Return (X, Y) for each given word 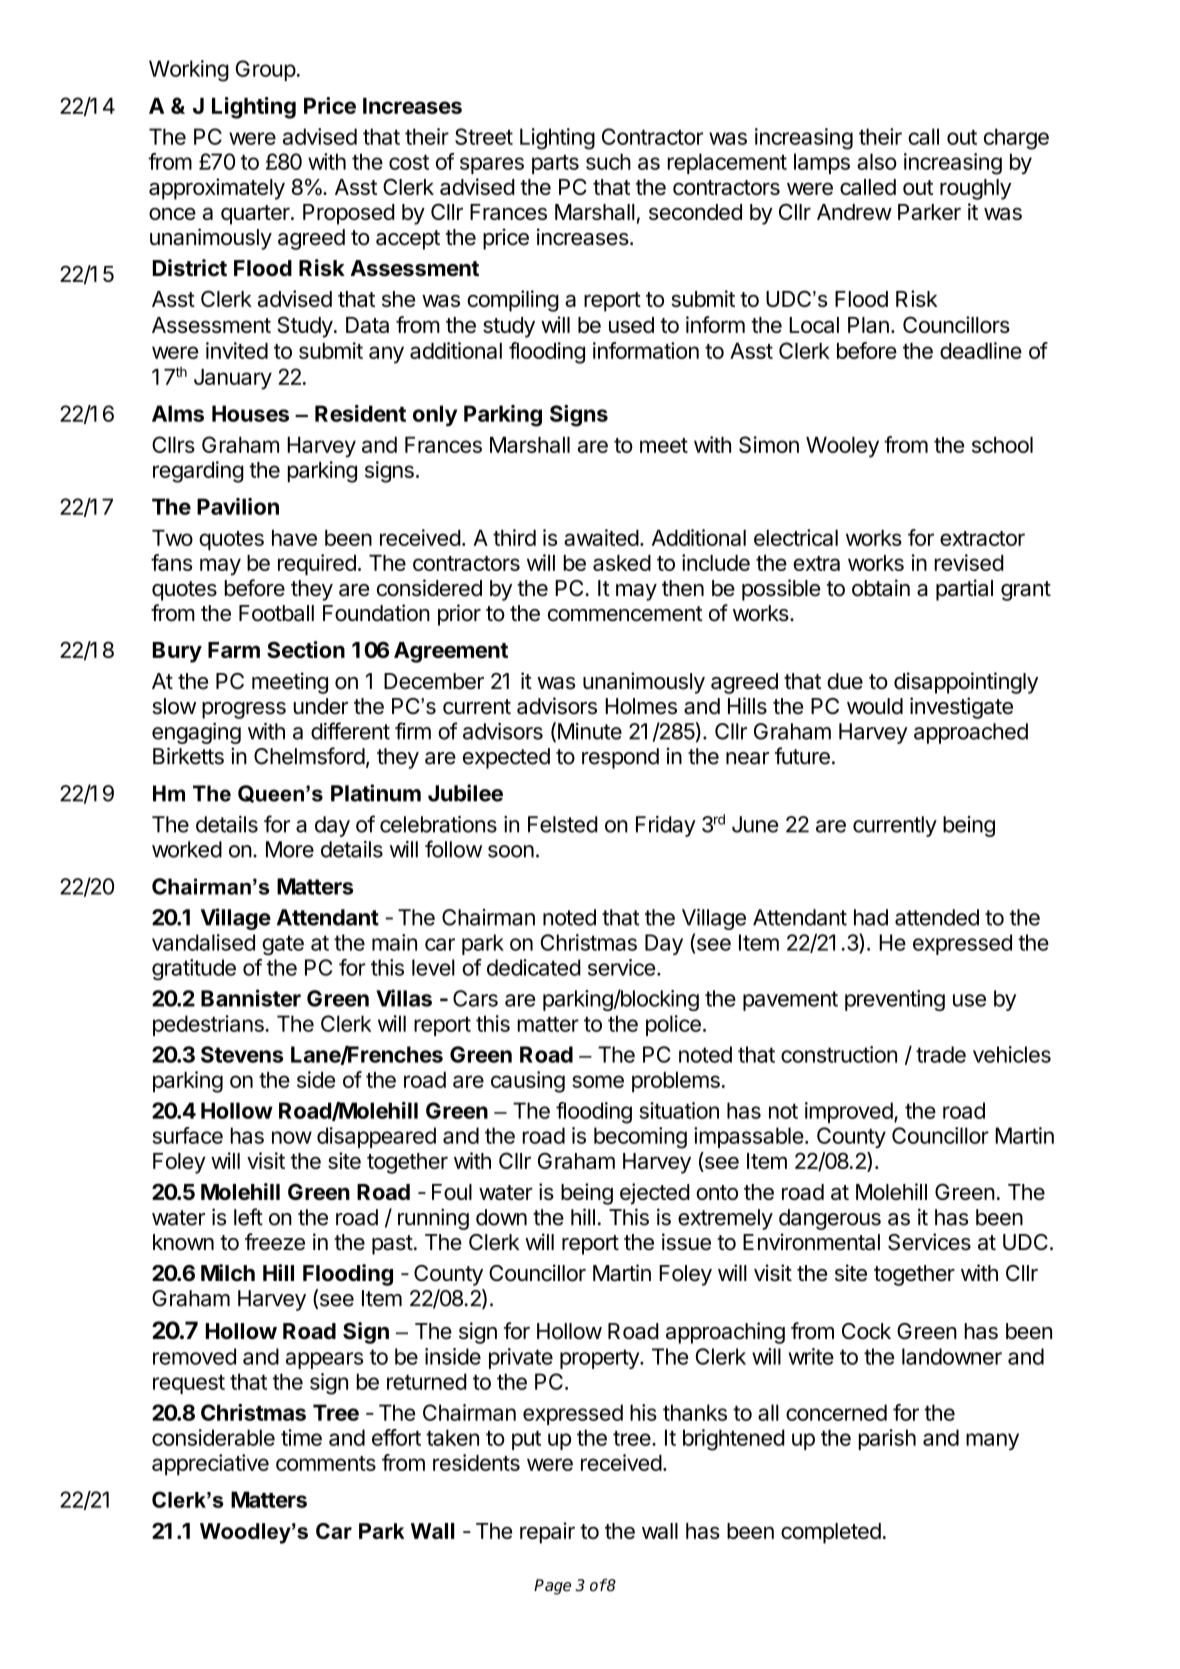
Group (266, 70)
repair (547, 1533)
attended (937, 917)
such (608, 161)
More (290, 849)
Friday (666, 826)
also (877, 161)
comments (326, 1463)
